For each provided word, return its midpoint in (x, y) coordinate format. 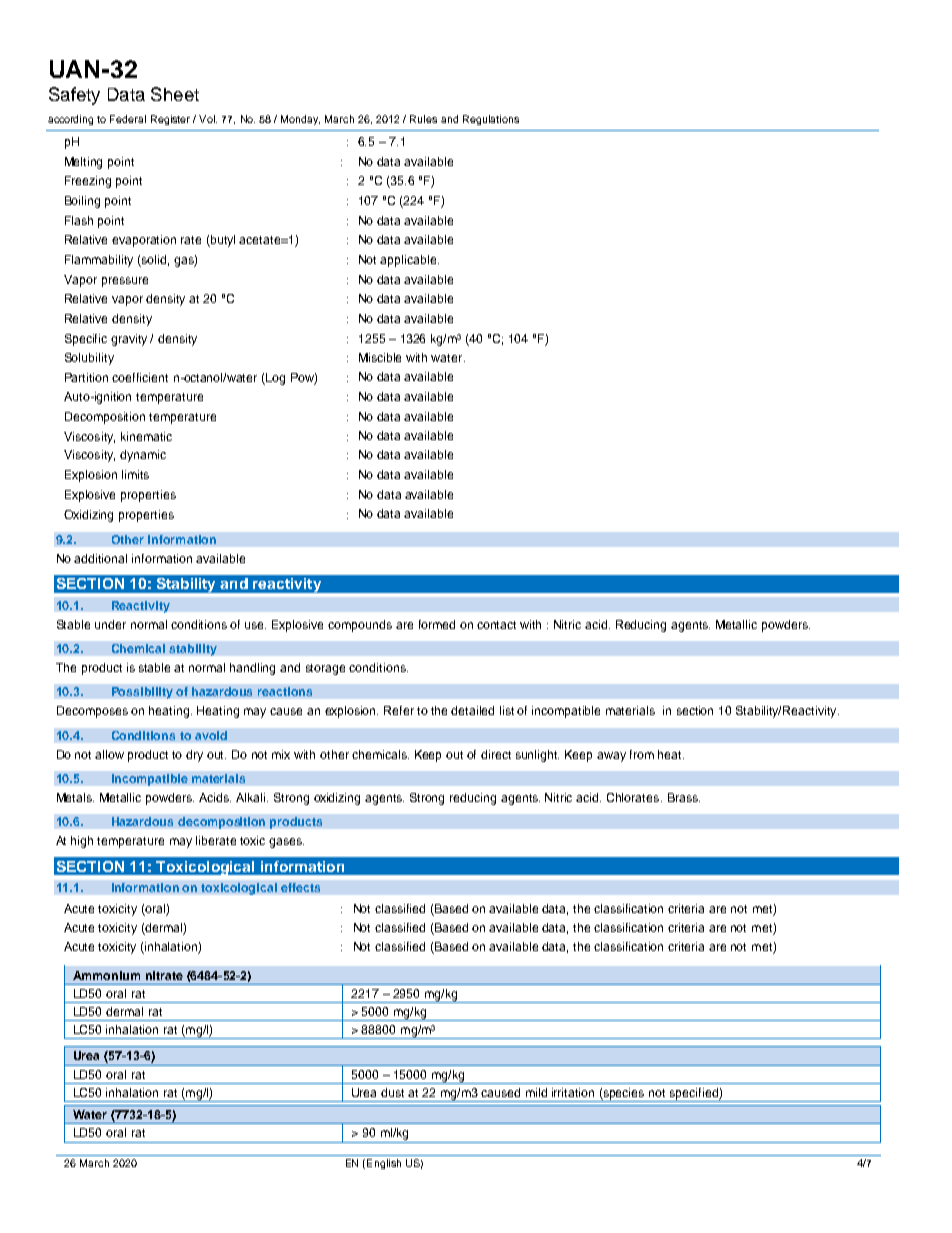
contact (496, 625)
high (82, 842)
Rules (423, 119)
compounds (360, 626)
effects (300, 887)
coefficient (140, 377)
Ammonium (106, 975)
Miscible (380, 357)
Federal (128, 119)
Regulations (491, 120)
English (384, 1164)
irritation (573, 1092)
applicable (409, 261)
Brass (684, 797)
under (110, 624)
